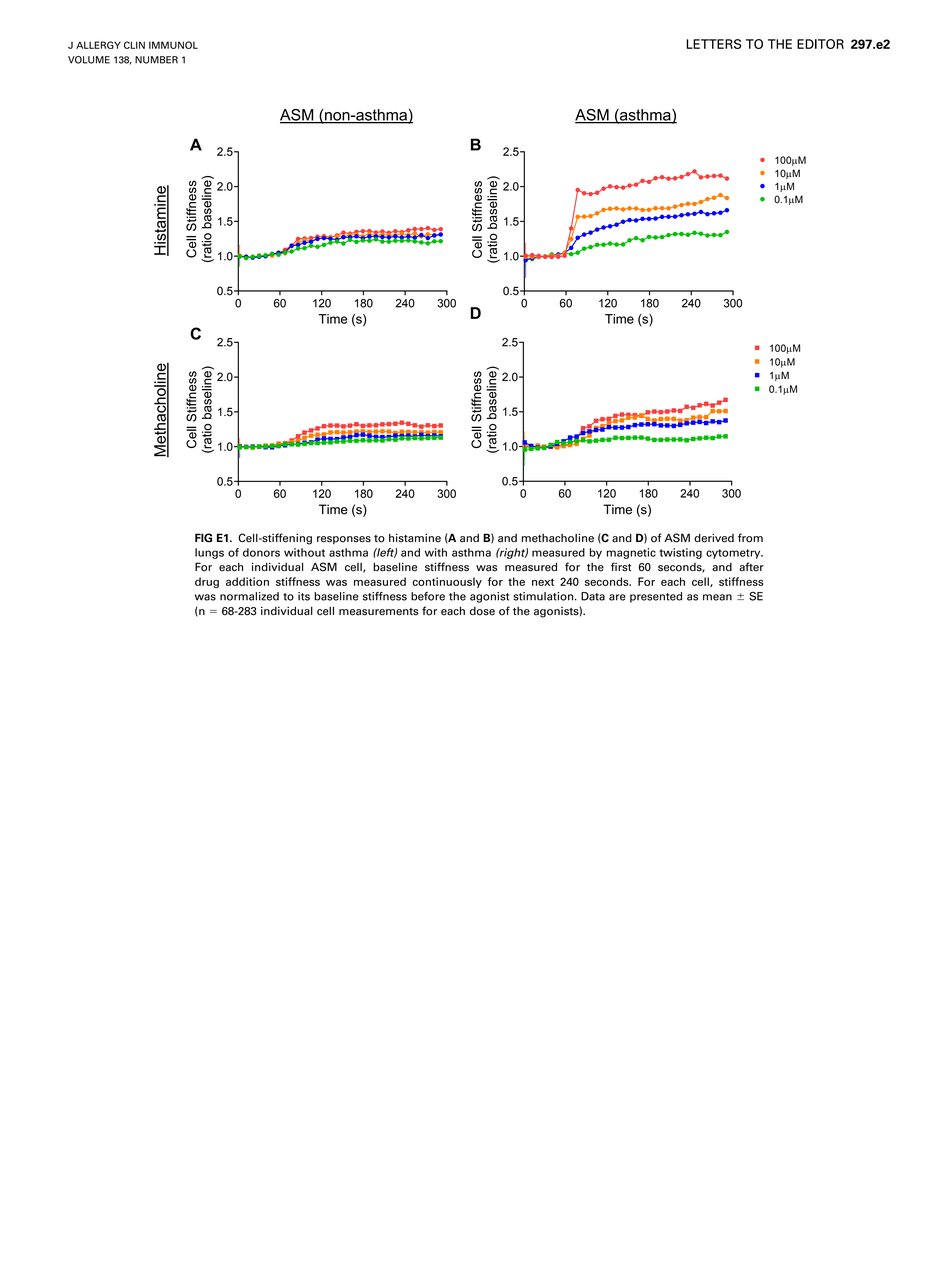  I want to click on magnetic, so click(631, 553).
